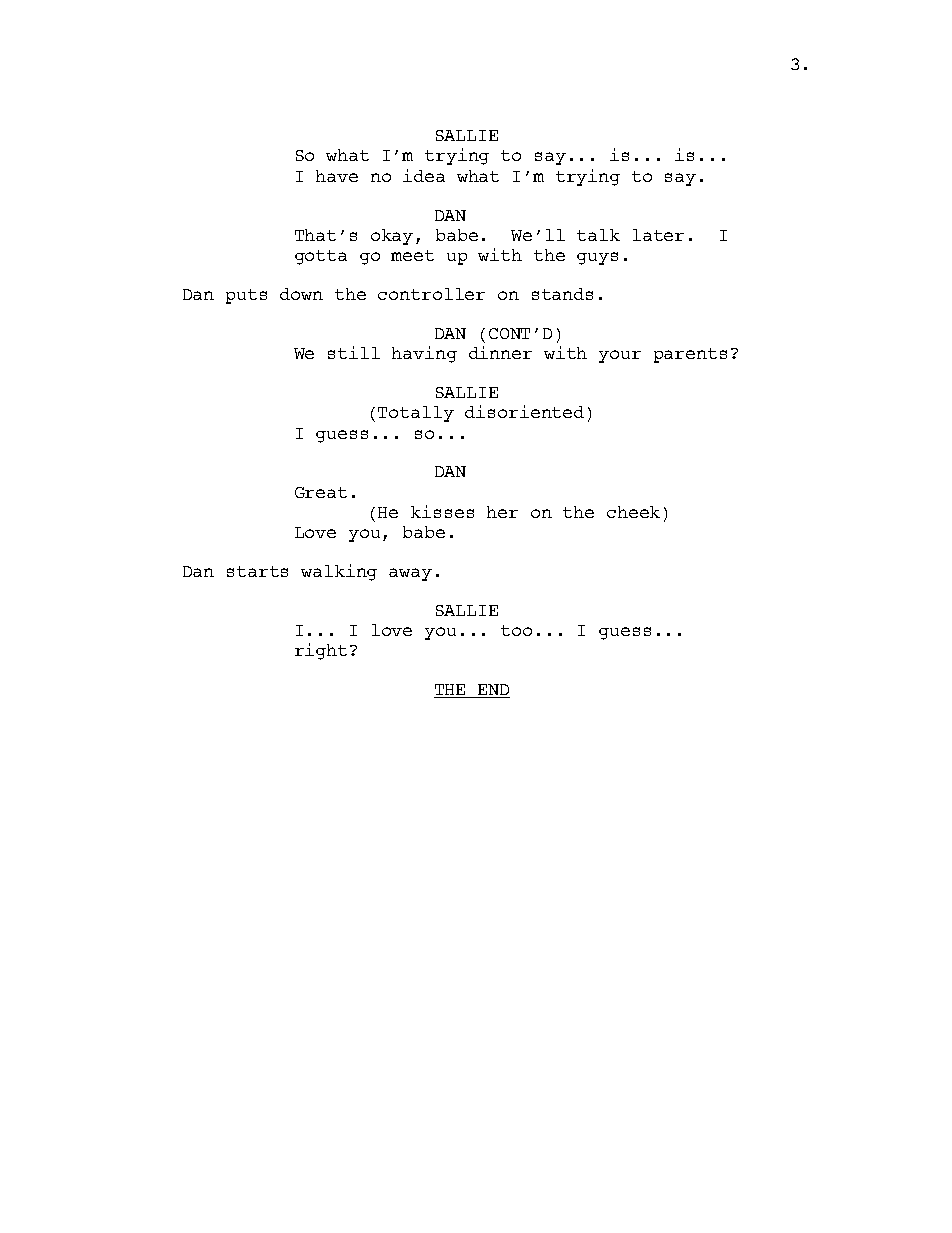 This screenshot has width=952, height=1233. Describe the element at coordinates (337, 176) in the screenshot. I see `have` at that location.
